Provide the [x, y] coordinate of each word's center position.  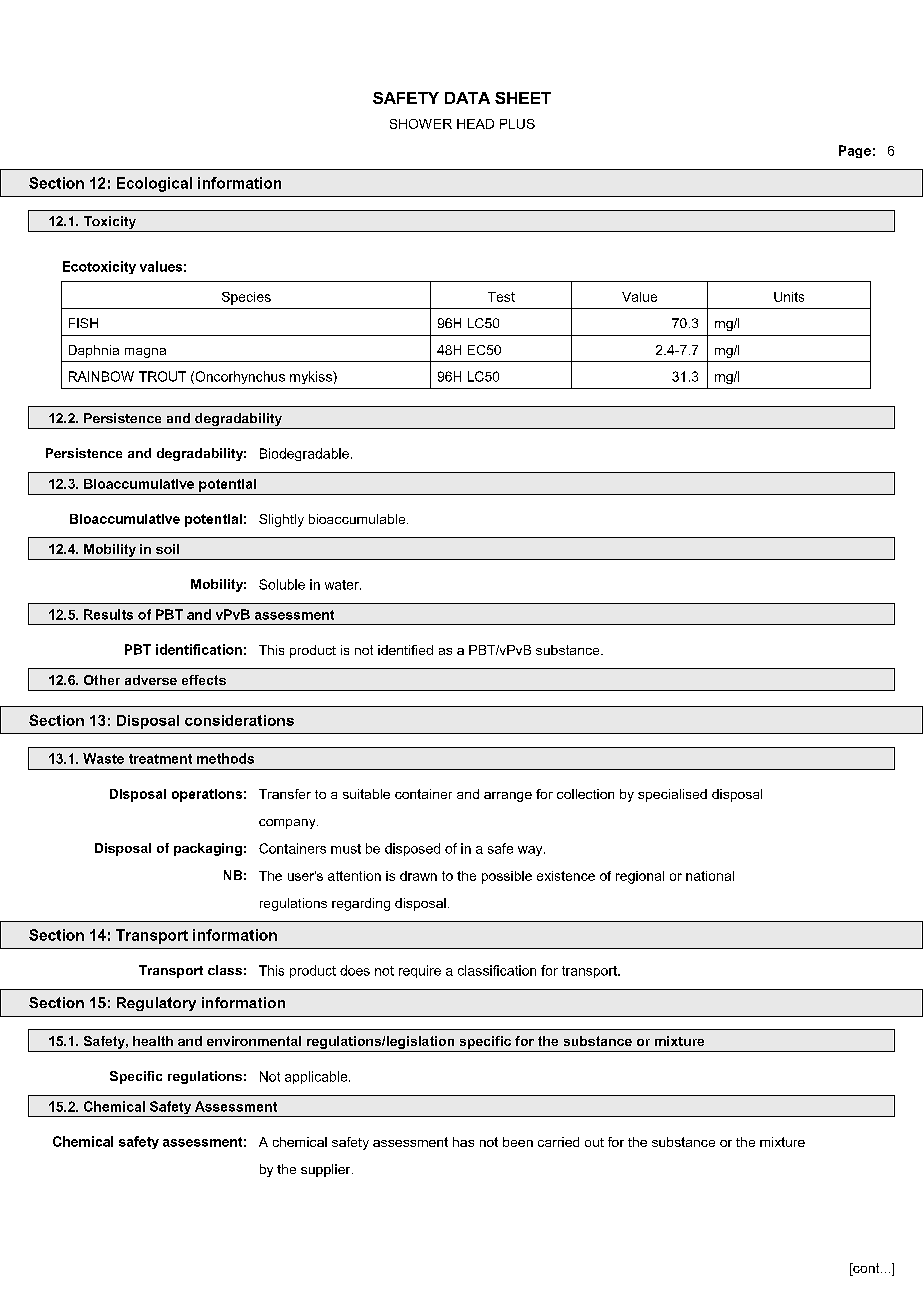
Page [855, 151]
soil [167, 549]
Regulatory [156, 1004]
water [343, 585]
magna [145, 353]
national [710, 876]
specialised [672, 795]
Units [789, 297]
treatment [160, 759]
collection [585, 794]
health [153, 1041]
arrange [508, 797]
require [420, 971]
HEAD [475, 124]
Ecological [154, 184]
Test [501, 297]
